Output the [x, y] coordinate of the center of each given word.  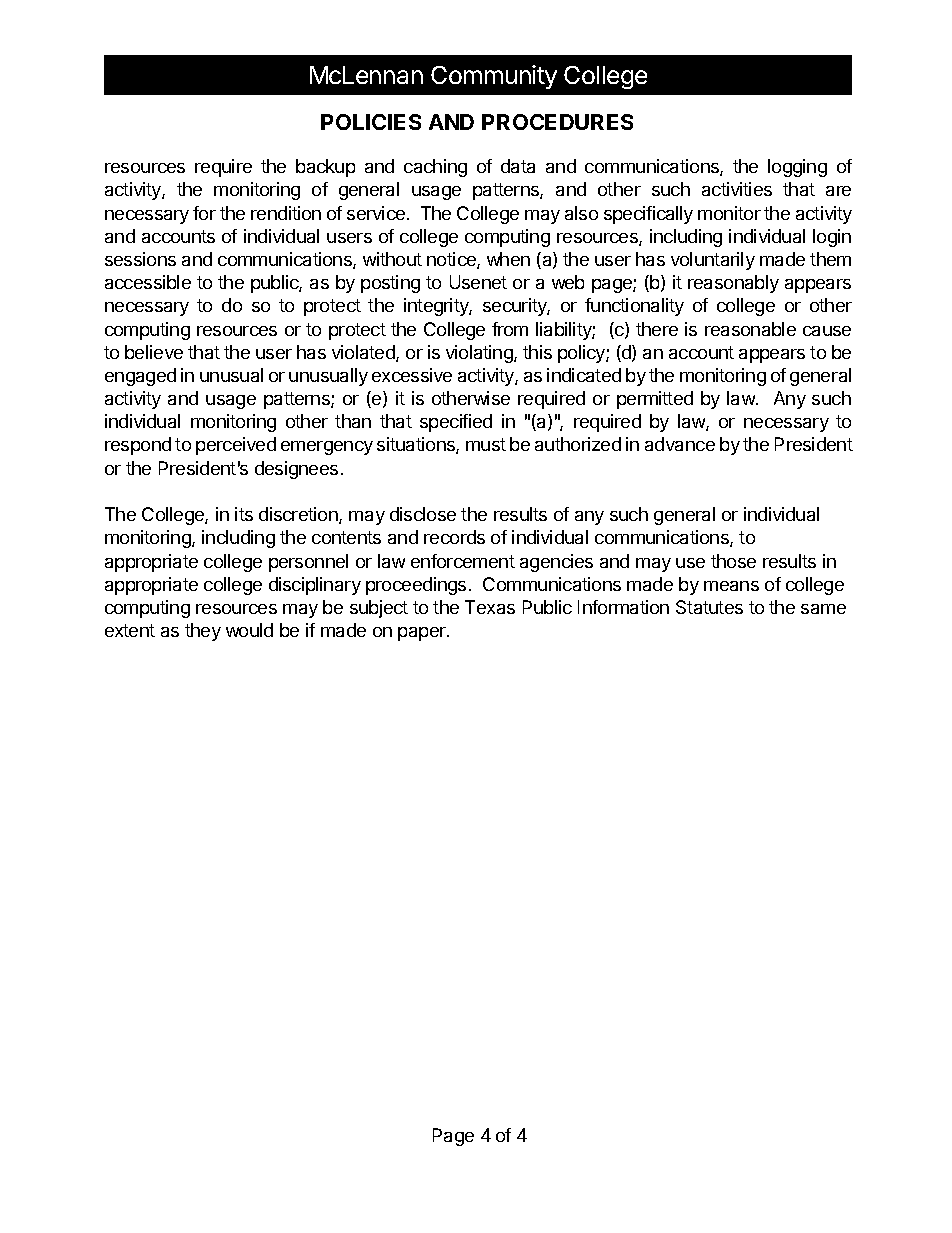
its [244, 514]
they [203, 632]
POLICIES [371, 122]
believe [154, 352]
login [832, 238]
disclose [423, 514]
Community [494, 77]
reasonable [750, 329]
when [508, 259]
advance [680, 444]
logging [797, 168]
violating [480, 354]
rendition [286, 213]
